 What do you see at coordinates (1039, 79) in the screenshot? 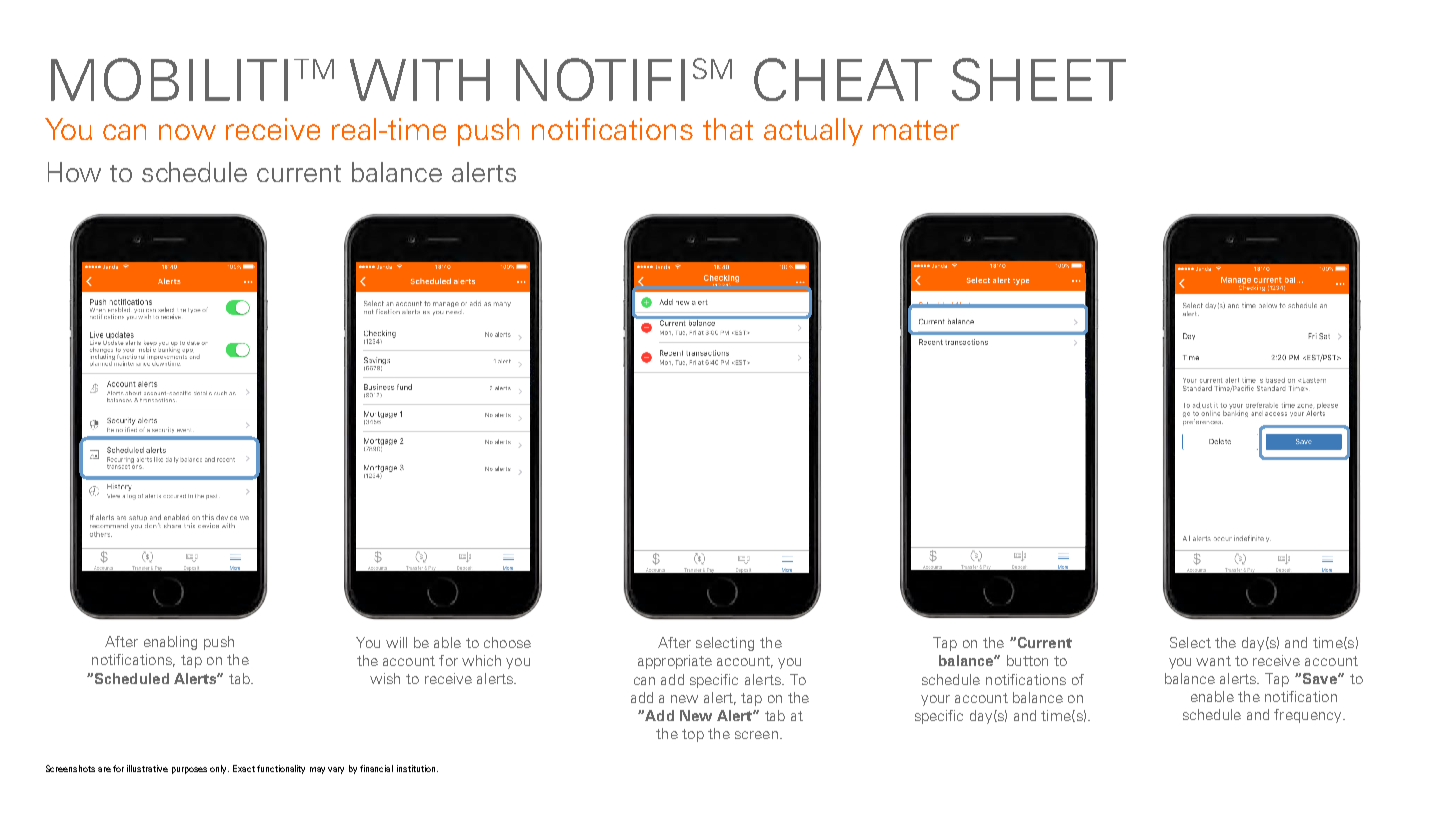
I see `SHEET` at bounding box center [1039, 79].
